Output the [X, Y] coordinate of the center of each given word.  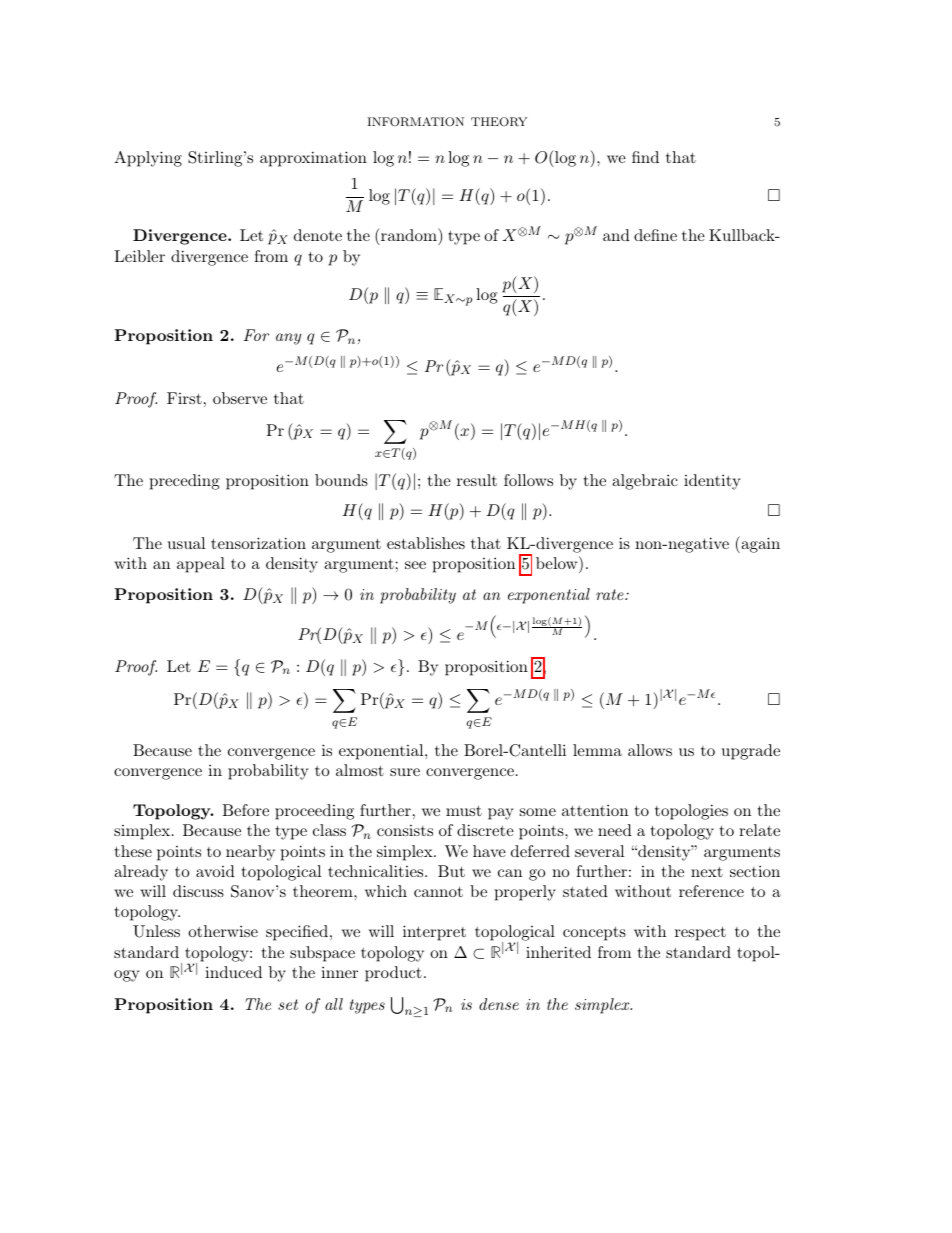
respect [700, 933]
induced [233, 972]
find [645, 157]
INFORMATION [415, 122]
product [393, 974]
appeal [201, 565]
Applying [148, 159]
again [759, 544]
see [415, 565]
